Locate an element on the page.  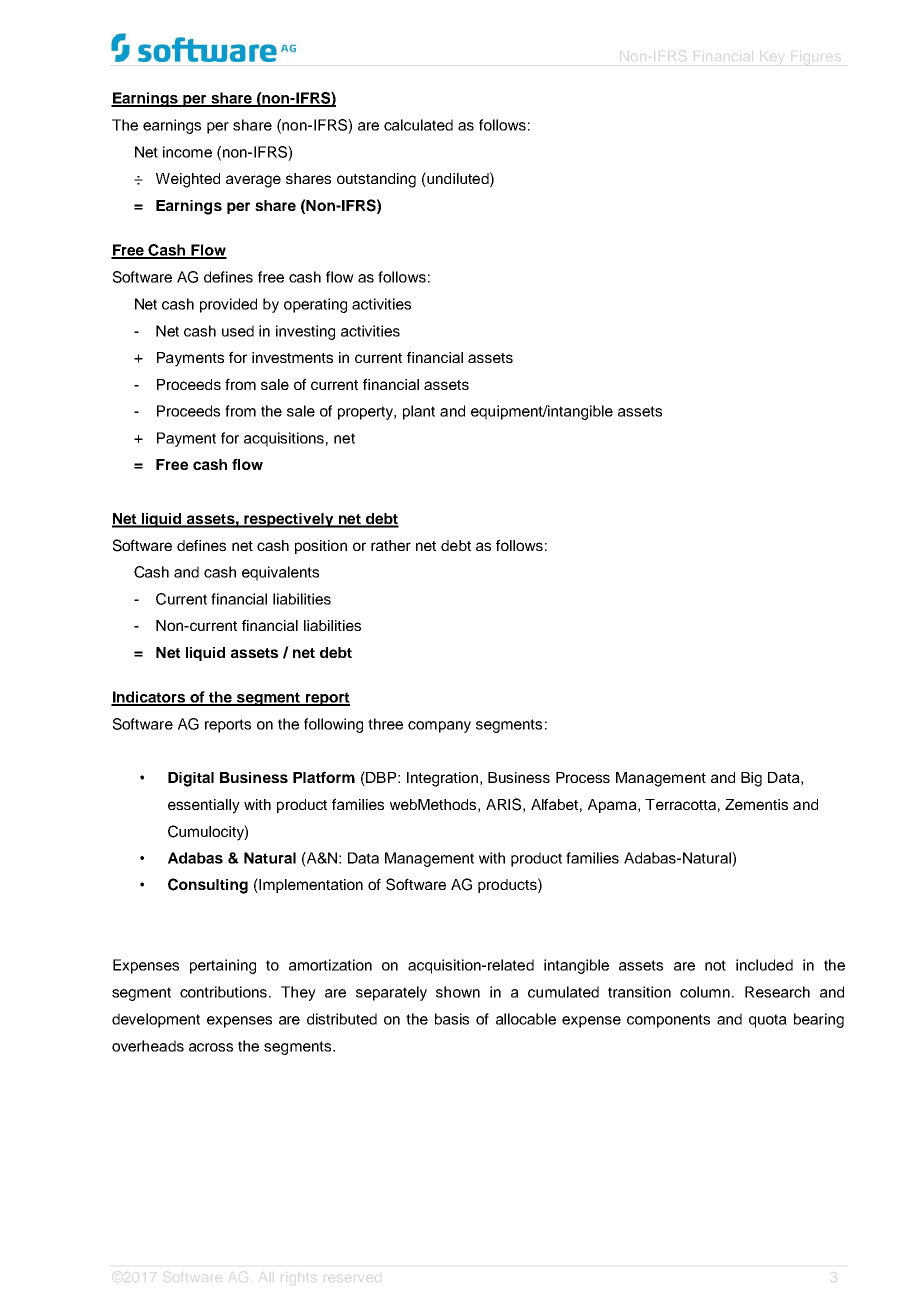
equivalents is located at coordinates (280, 573).
